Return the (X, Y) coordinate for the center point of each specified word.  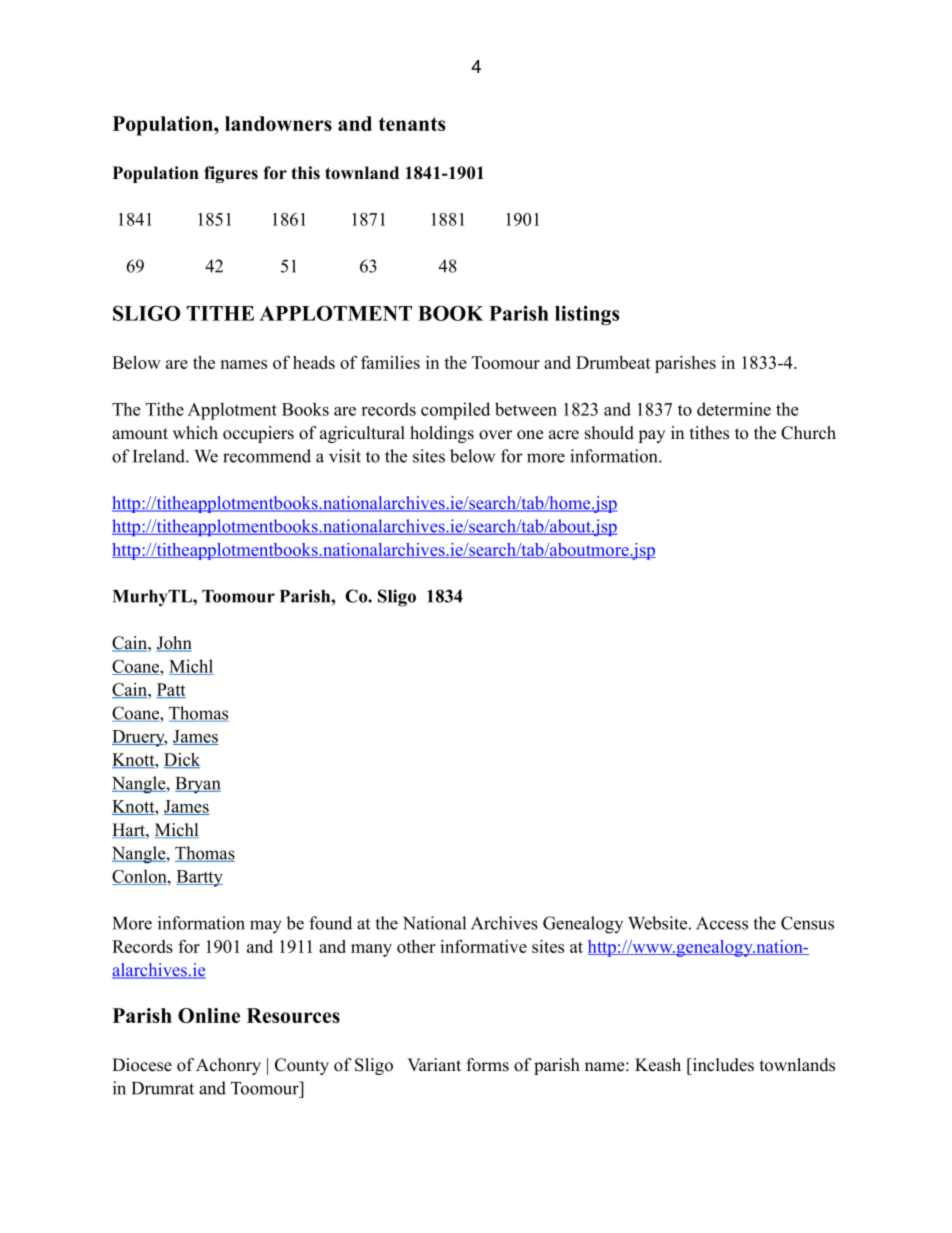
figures (231, 174)
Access (722, 923)
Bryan (198, 785)
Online (209, 1015)
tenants (412, 124)
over (495, 435)
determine (734, 409)
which (195, 433)
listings (587, 315)
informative (483, 946)
